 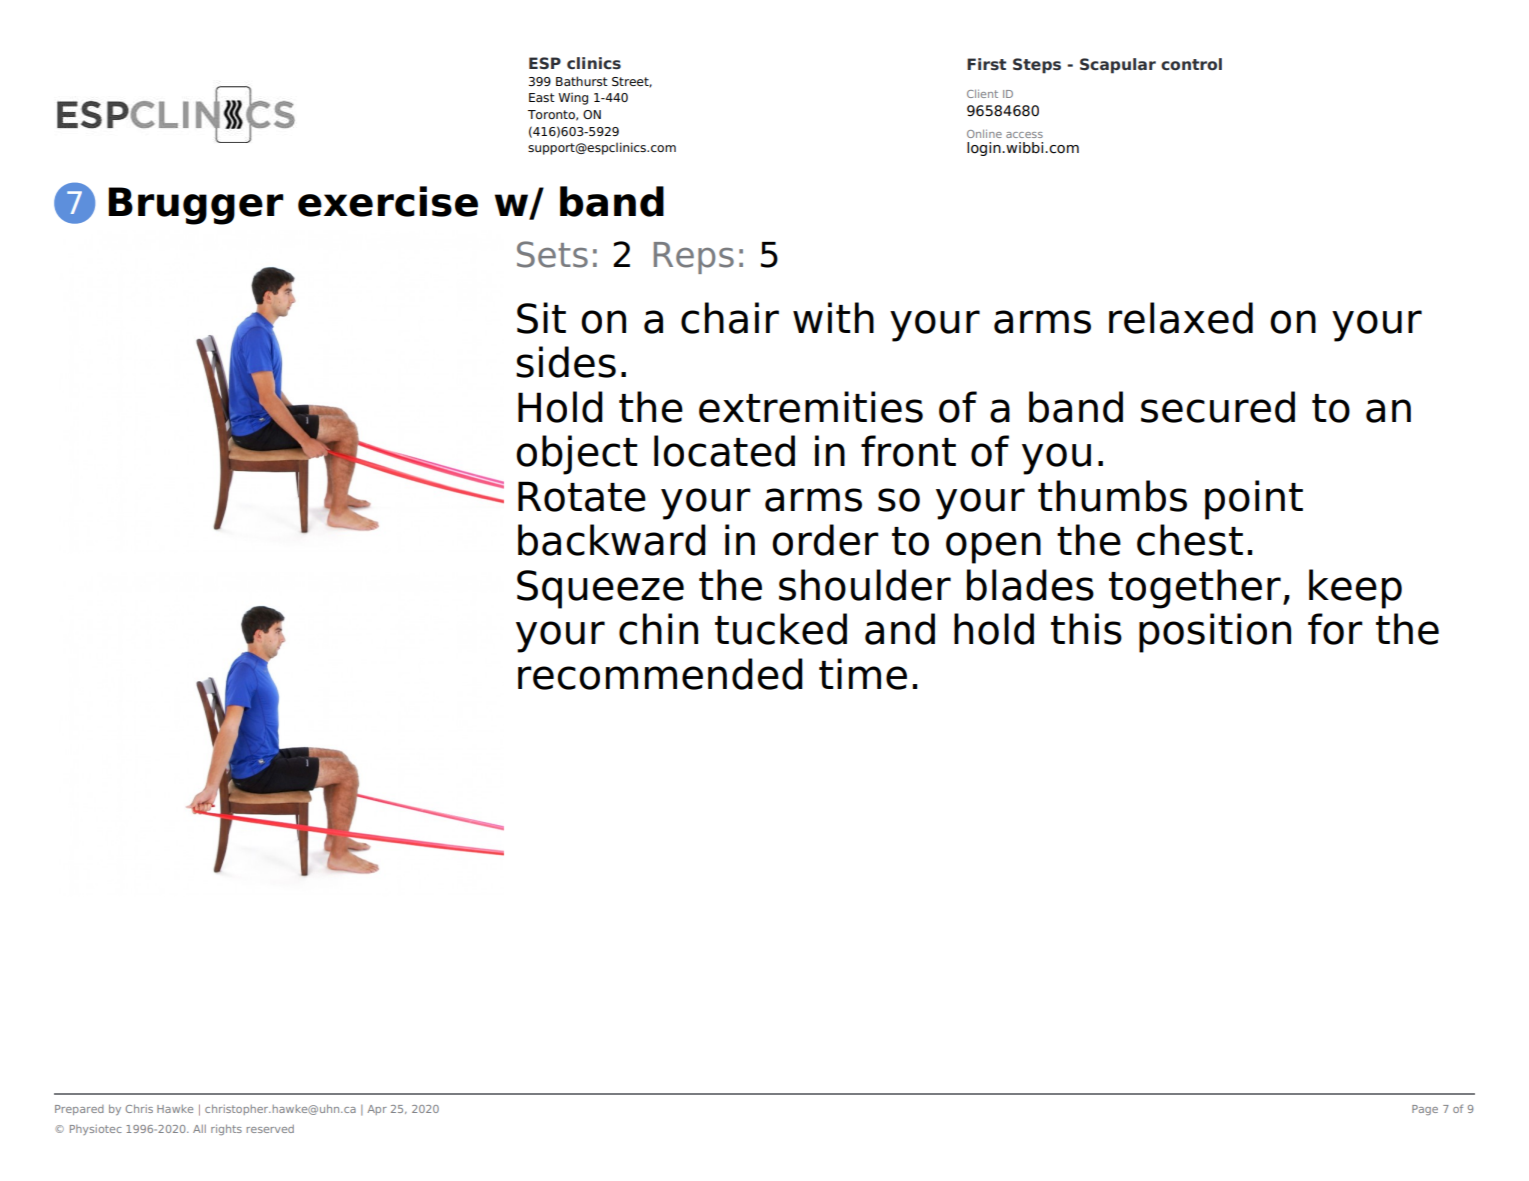 I want to click on recommended, so click(x=660, y=674).
